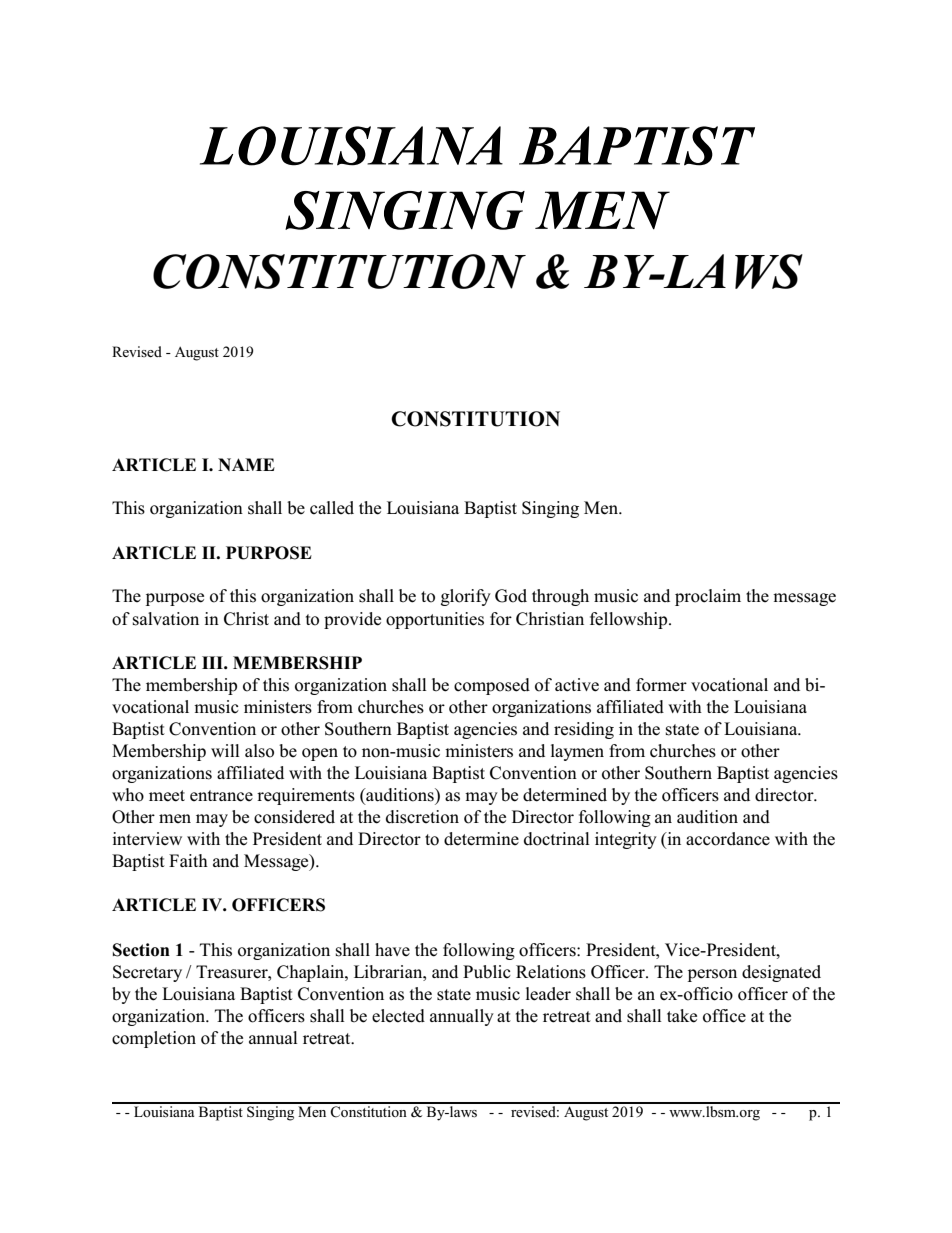 The image size is (952, 1233). Describe the element at coordinates (154, 1039) in the page. I see `completion` at that location.
